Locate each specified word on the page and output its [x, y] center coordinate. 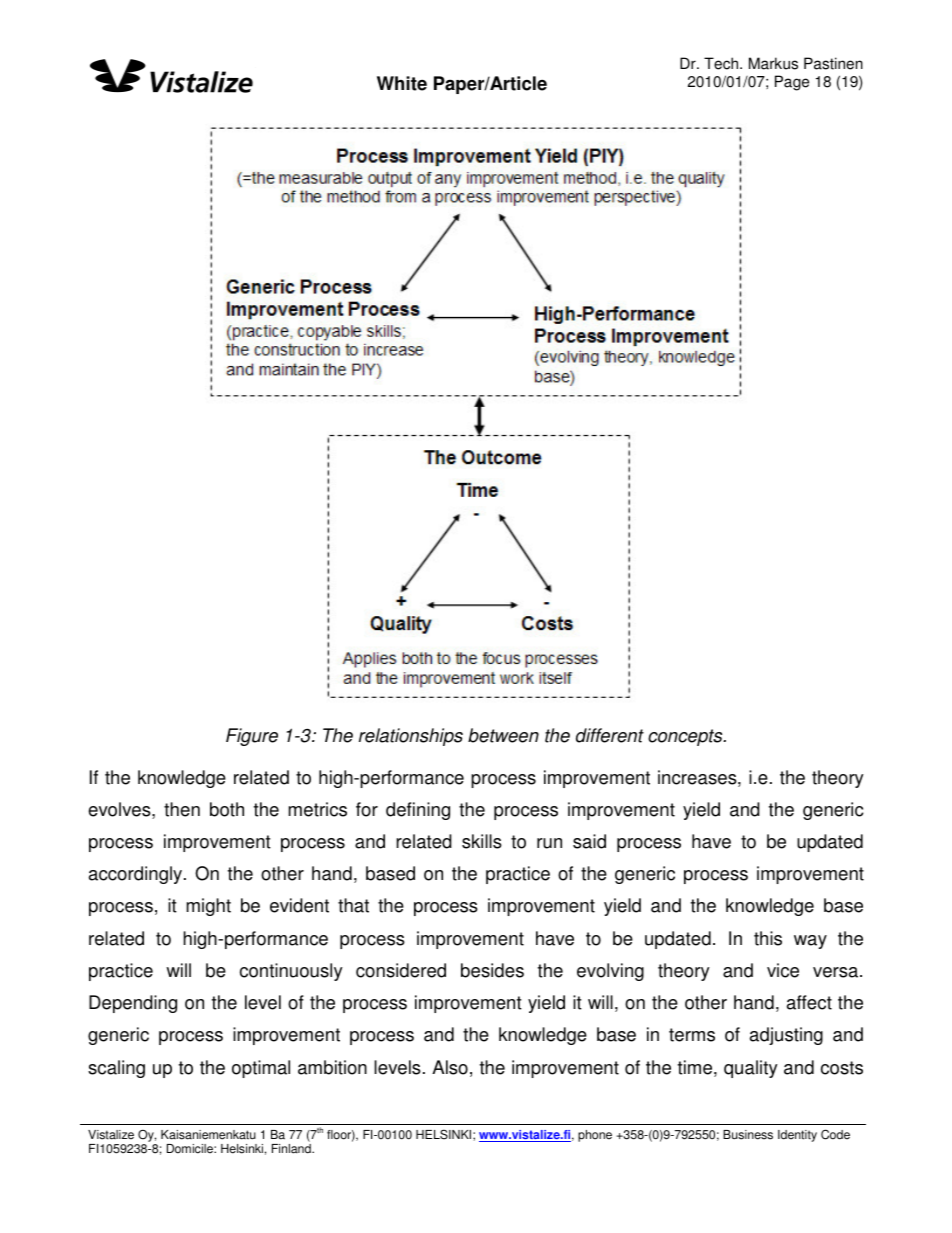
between [503, 735]
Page [792, 83]
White [402, 83]
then [182, 809]
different [610, 735]
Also [450, 1067]
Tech [722, 63]
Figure [252, 737]
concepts [686, 737]
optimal [261, 1069]
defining [418, 811]
